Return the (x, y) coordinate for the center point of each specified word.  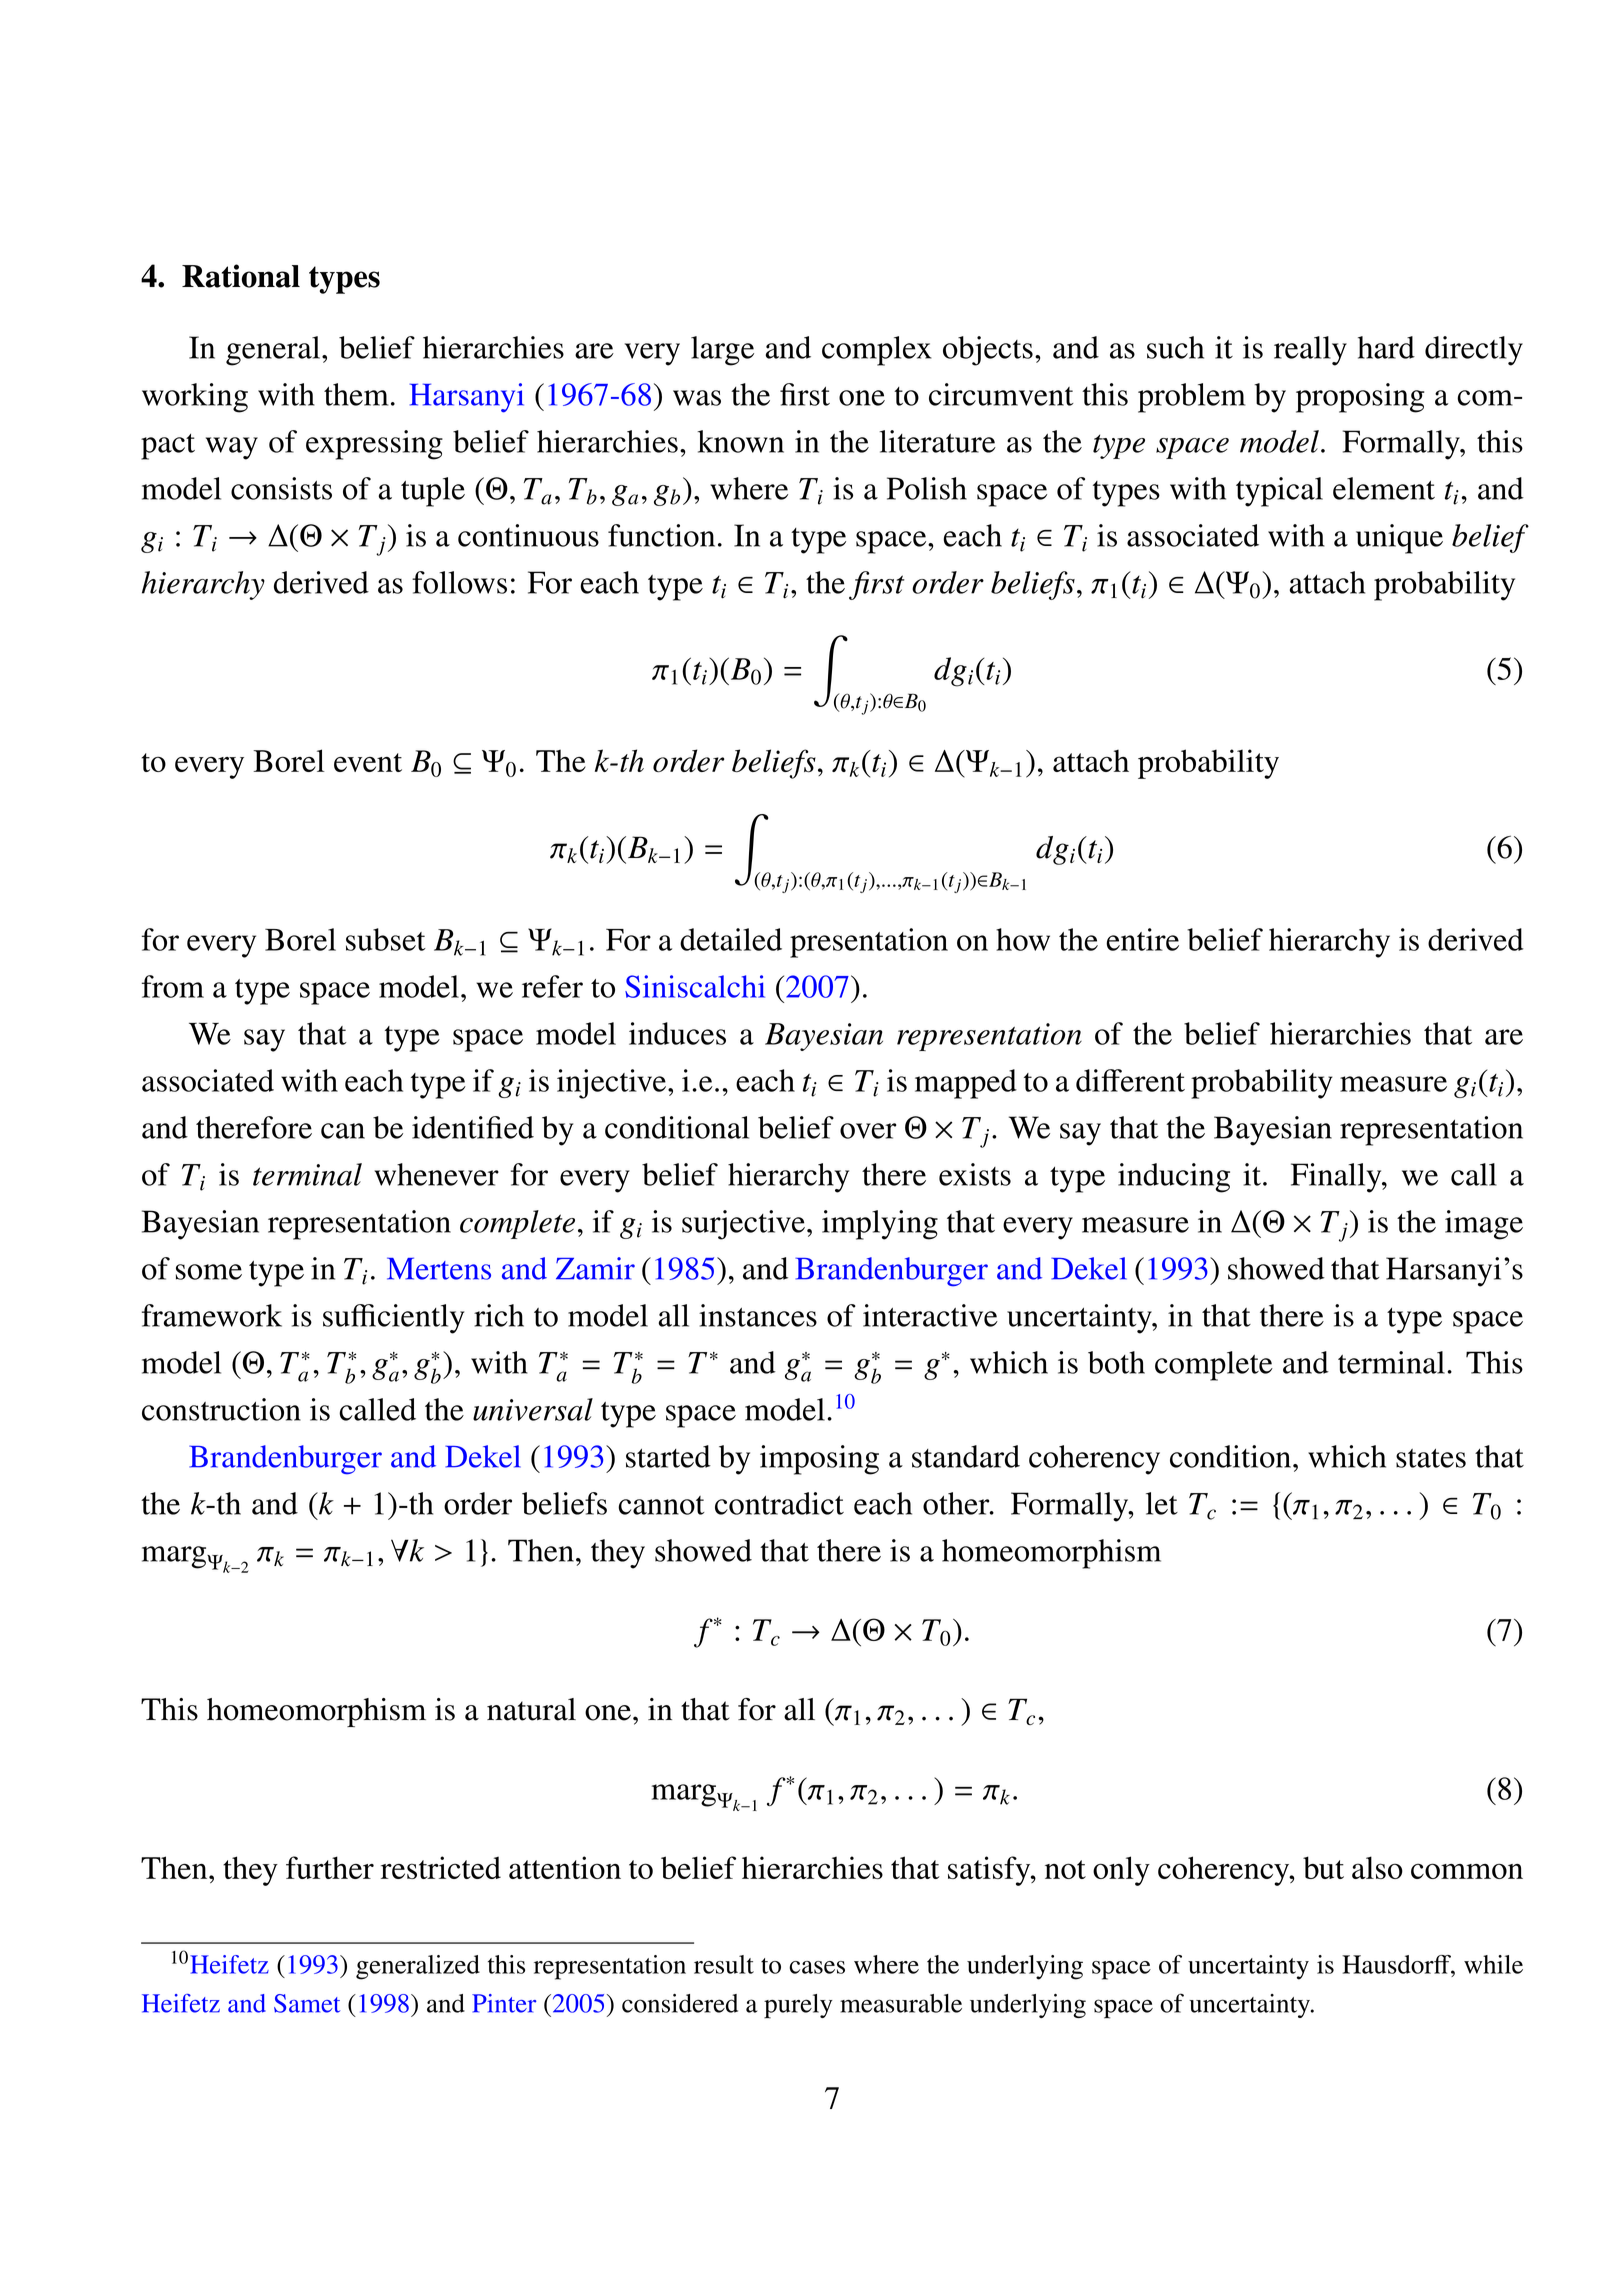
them (356, 394)
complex (877, 351)
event (368, 762)
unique (1399, 539)
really (1310, 351)
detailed (731, 939)
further (330, 1867)
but (1323, 1867)
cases (817, 1967)
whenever (436, 1174)
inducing (1174, 1178)
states (1431, 1458)
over (868, 1131)
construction (221, 1409)
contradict (779, 1503)
